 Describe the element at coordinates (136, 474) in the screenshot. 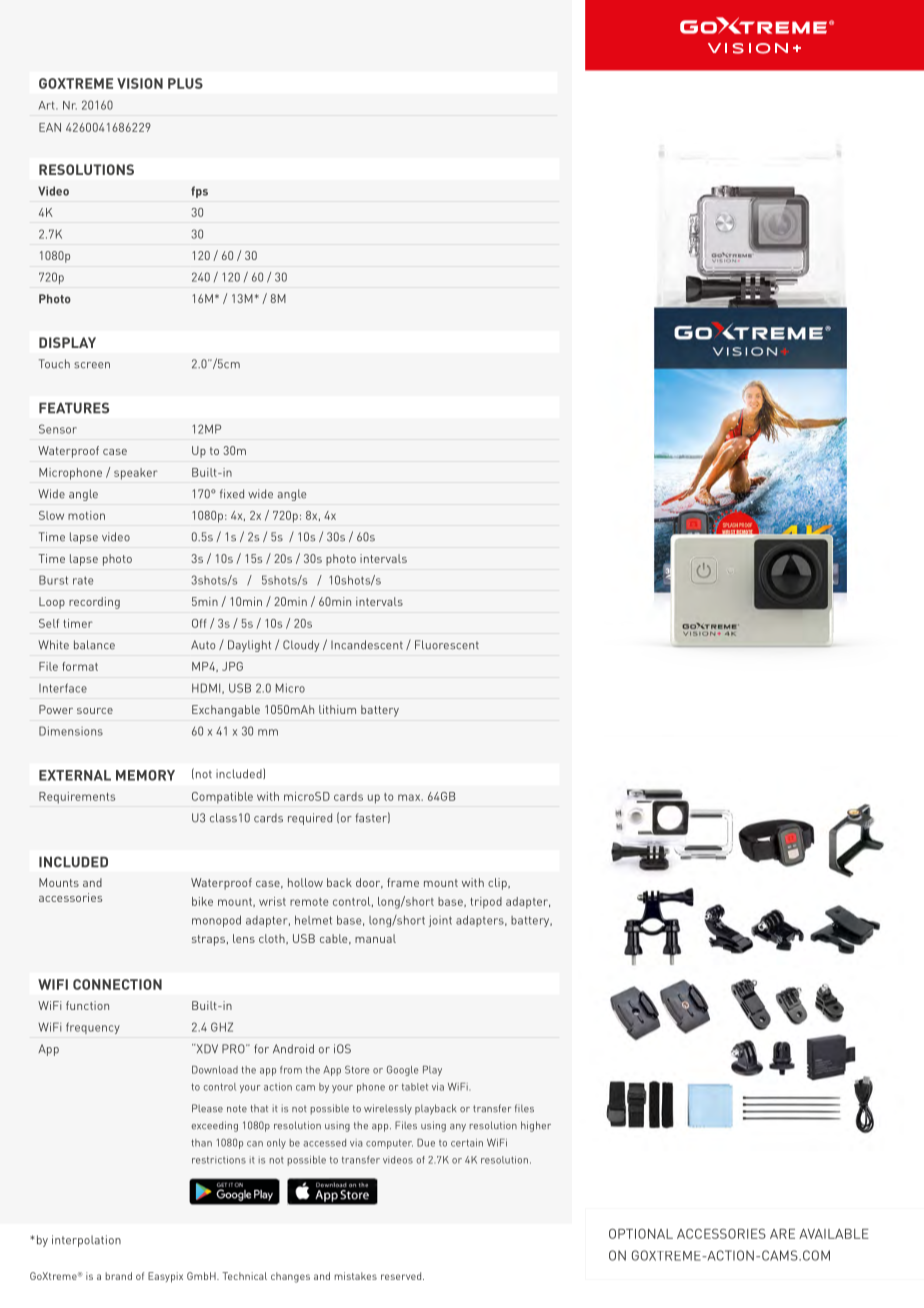

I see `speaker` at that location.
